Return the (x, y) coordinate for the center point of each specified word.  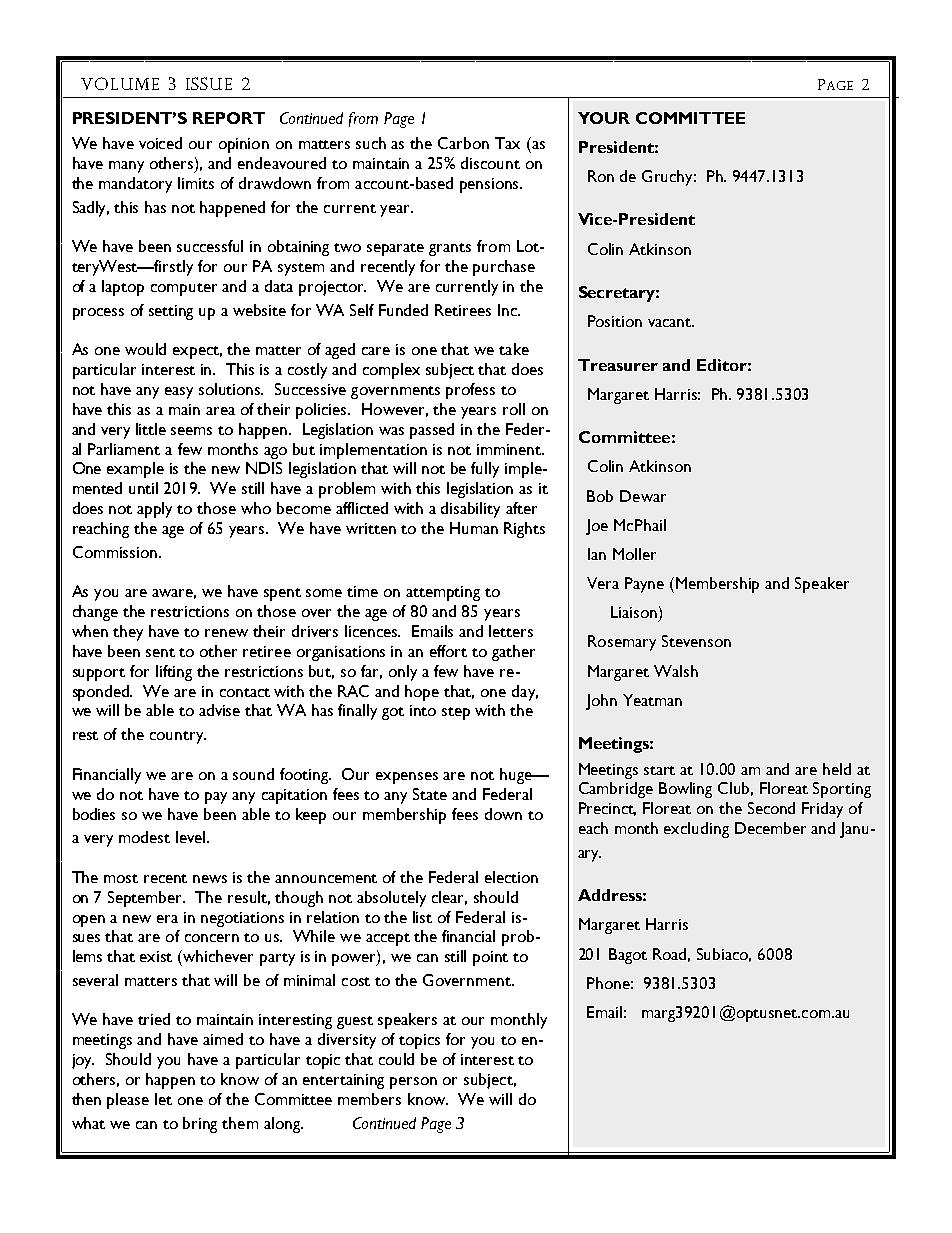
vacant (671, 322)
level (192, 837)
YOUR (604, 118)
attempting (443, 593)
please (128, 1101)
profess (470, 391)
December (770, 828)
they (128, 633)
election (511, 877)
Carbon (463, 143)
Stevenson (696, 641)
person (413, 1083)
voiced (160, 143)
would (145, 349)
